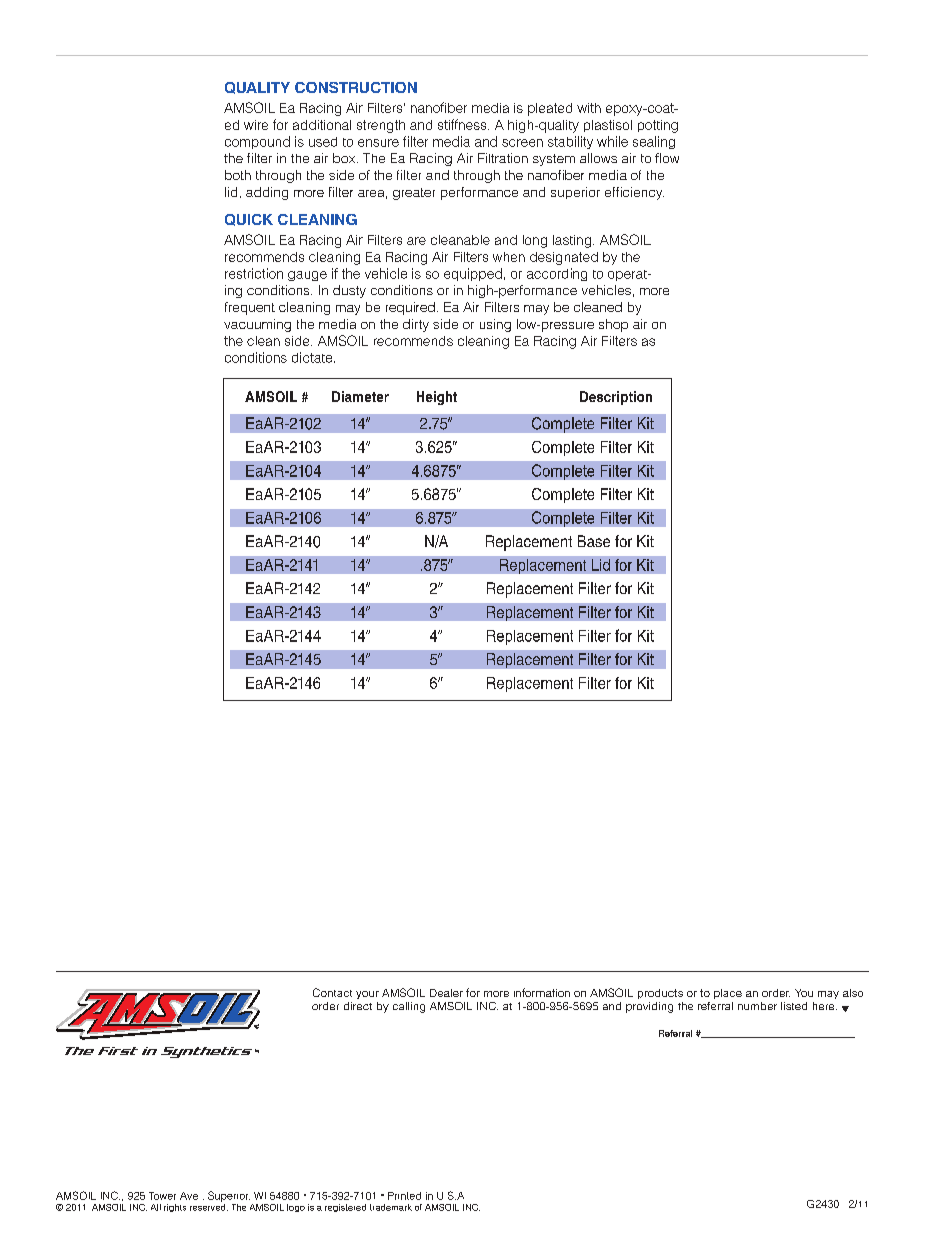  I want to click on shop, so click(613, 325).
